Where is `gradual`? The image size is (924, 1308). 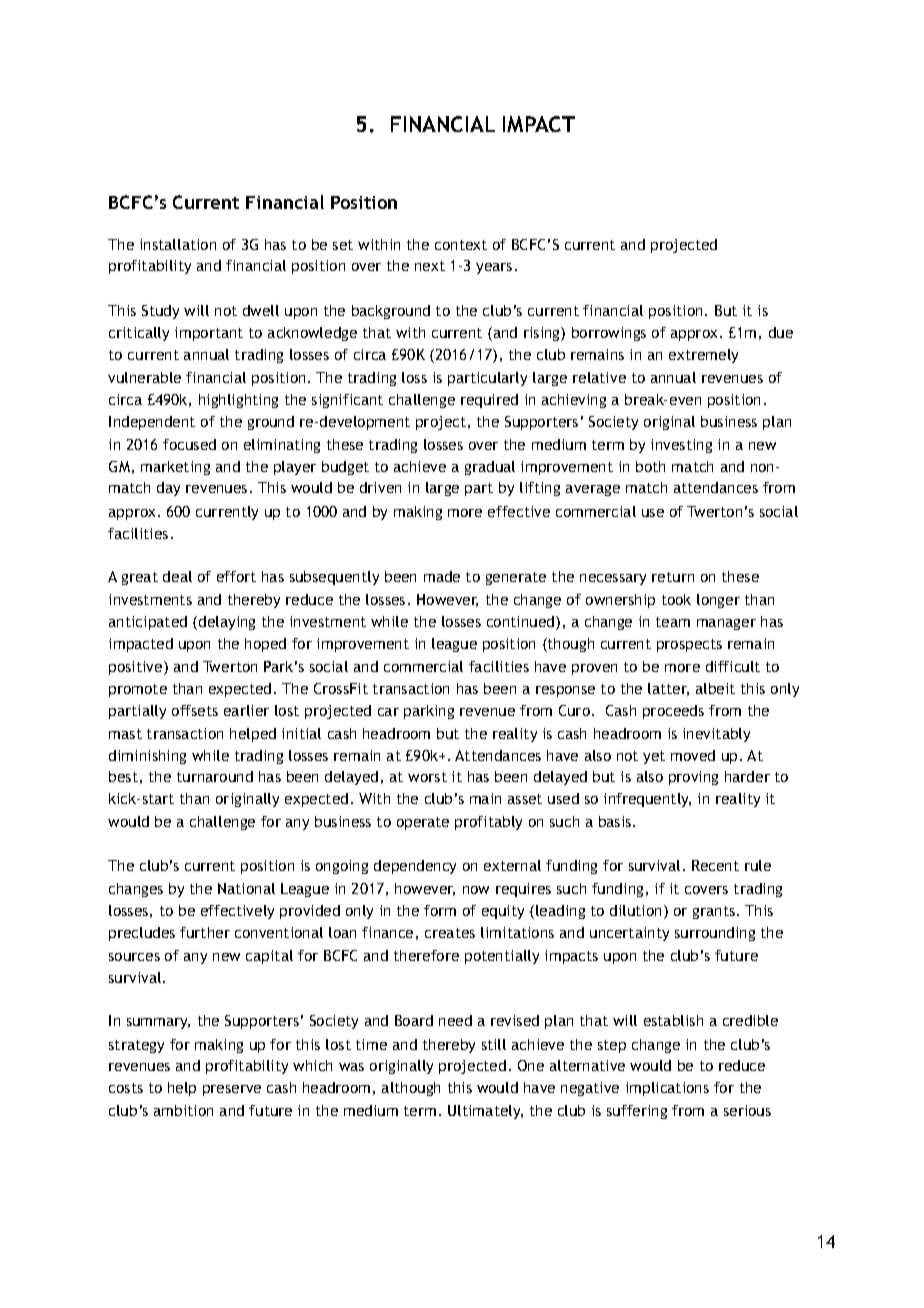
gradual is located at coordinates (490, 468).
